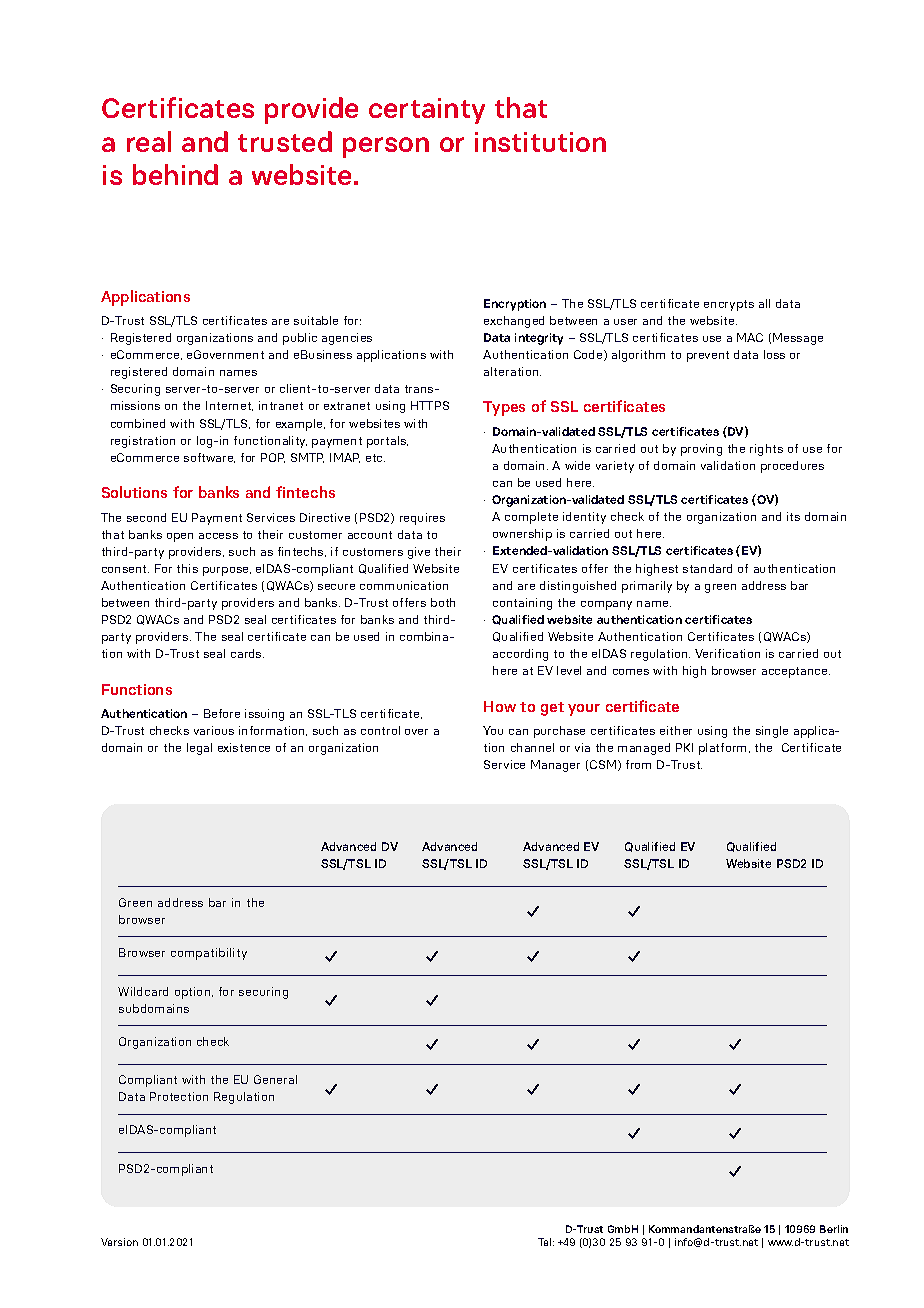  What do you see at coordinates (119, 1242) in the document?
I see `Version` at bounding box center [119, 1242].
